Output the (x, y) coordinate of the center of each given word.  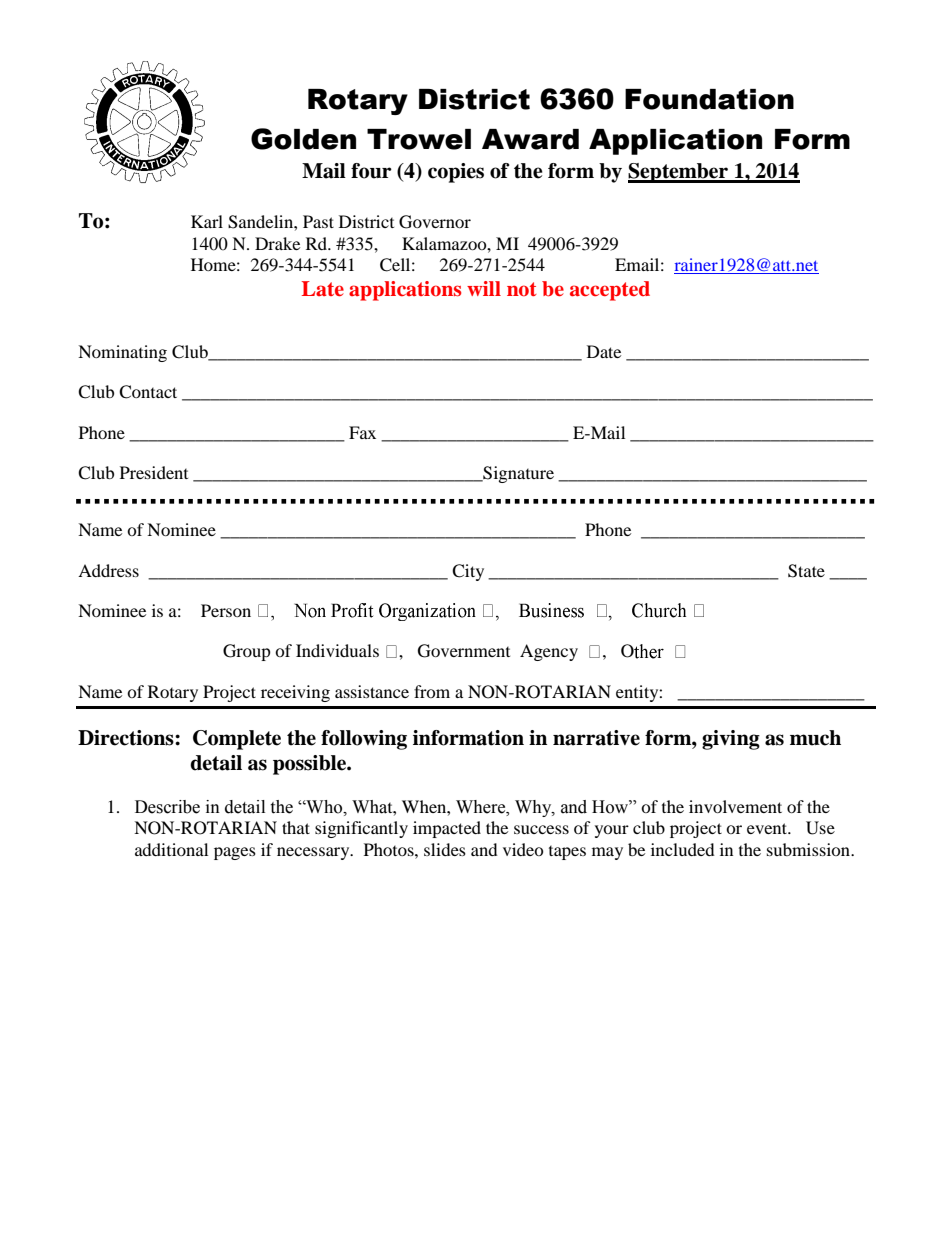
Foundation (709, 99)
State (806, 571)
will (484, 288)
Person (226, 610)
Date (604, 351)
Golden (303, 139)
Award (530, 139)
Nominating (122, 353)
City (468, 572)
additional (171, 849)
